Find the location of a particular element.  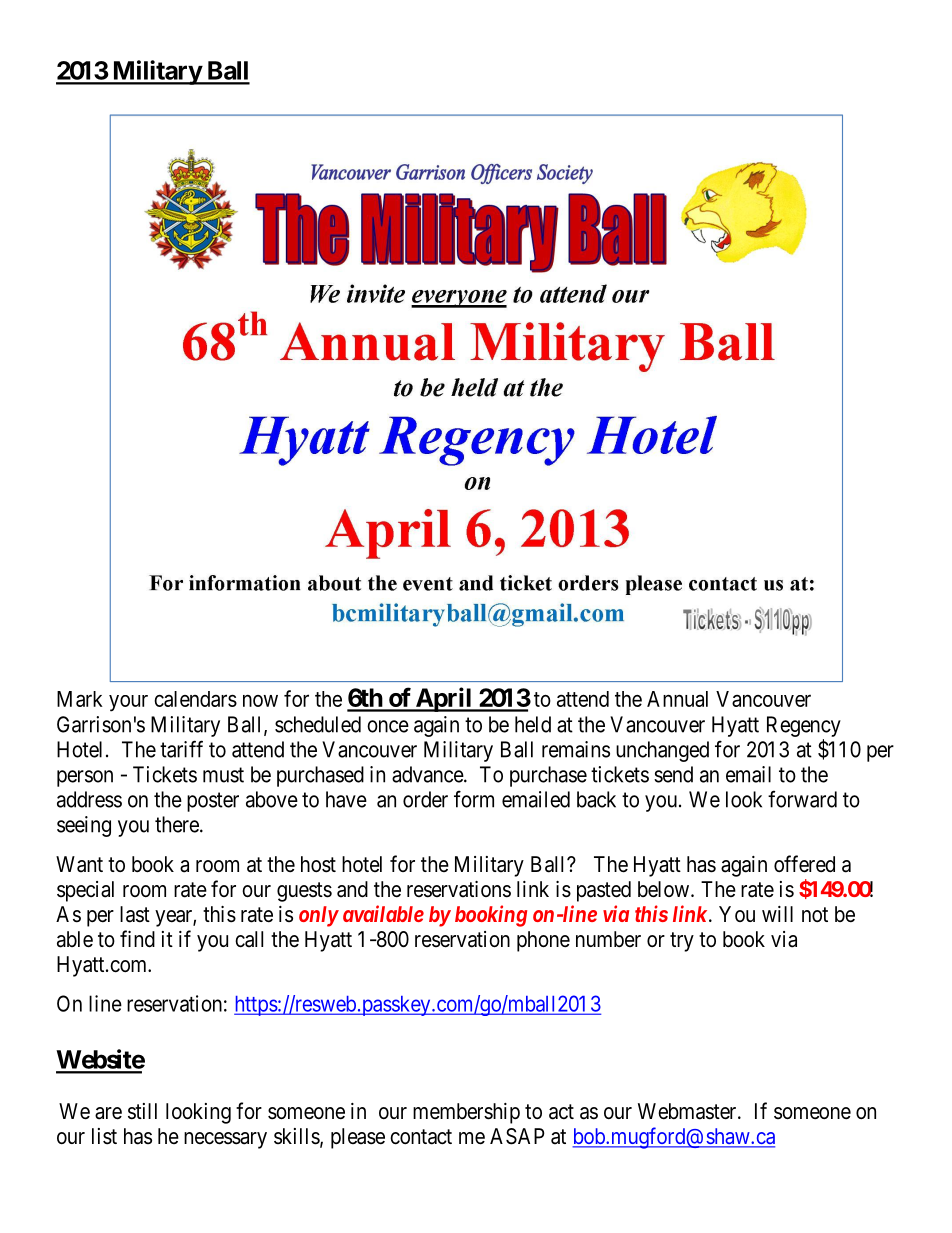

still is located at coordinates (142, 1111).
